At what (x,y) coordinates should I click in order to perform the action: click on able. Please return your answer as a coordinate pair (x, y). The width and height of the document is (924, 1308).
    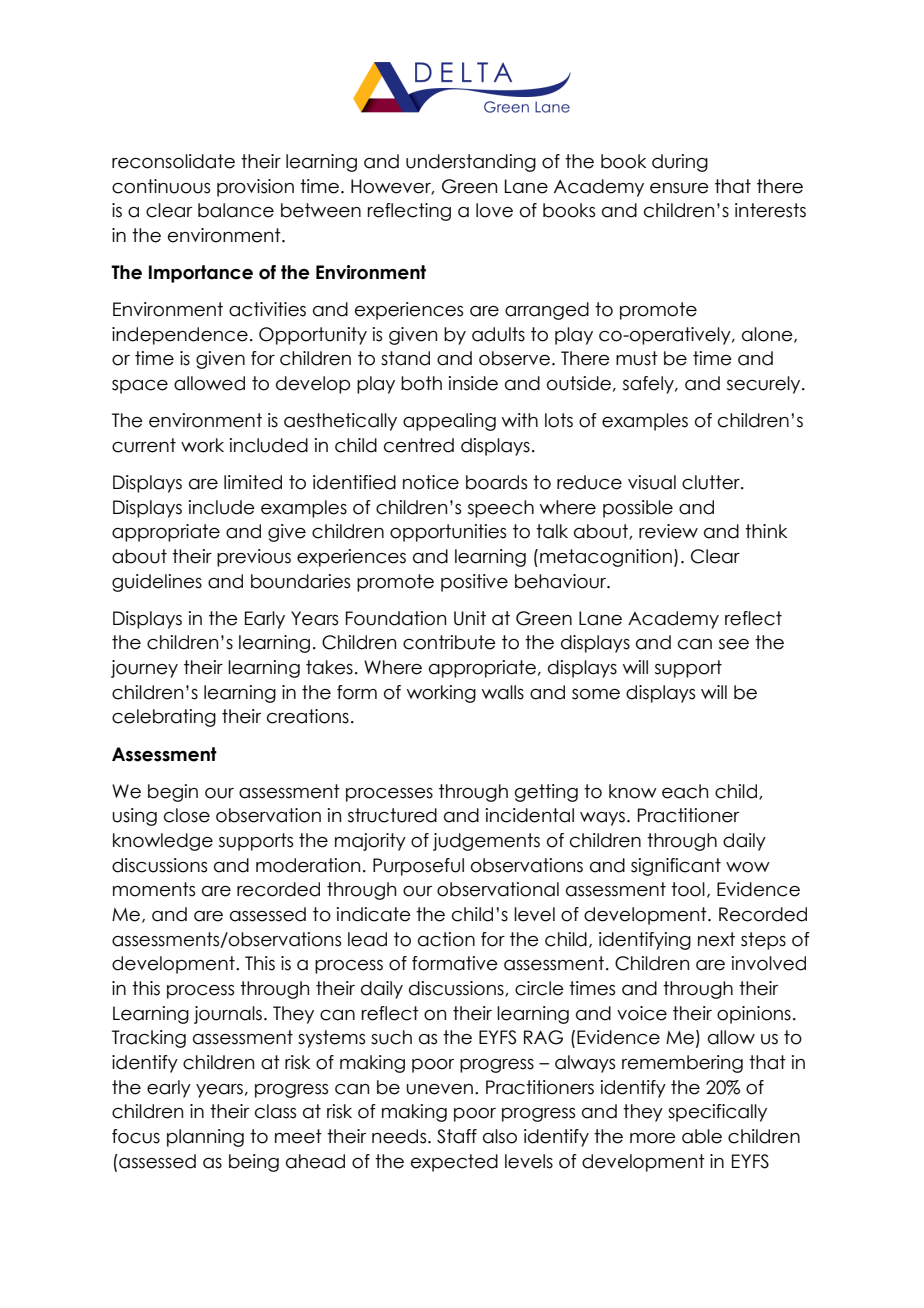
    Looking at the image, I should click on (702, 1136).
